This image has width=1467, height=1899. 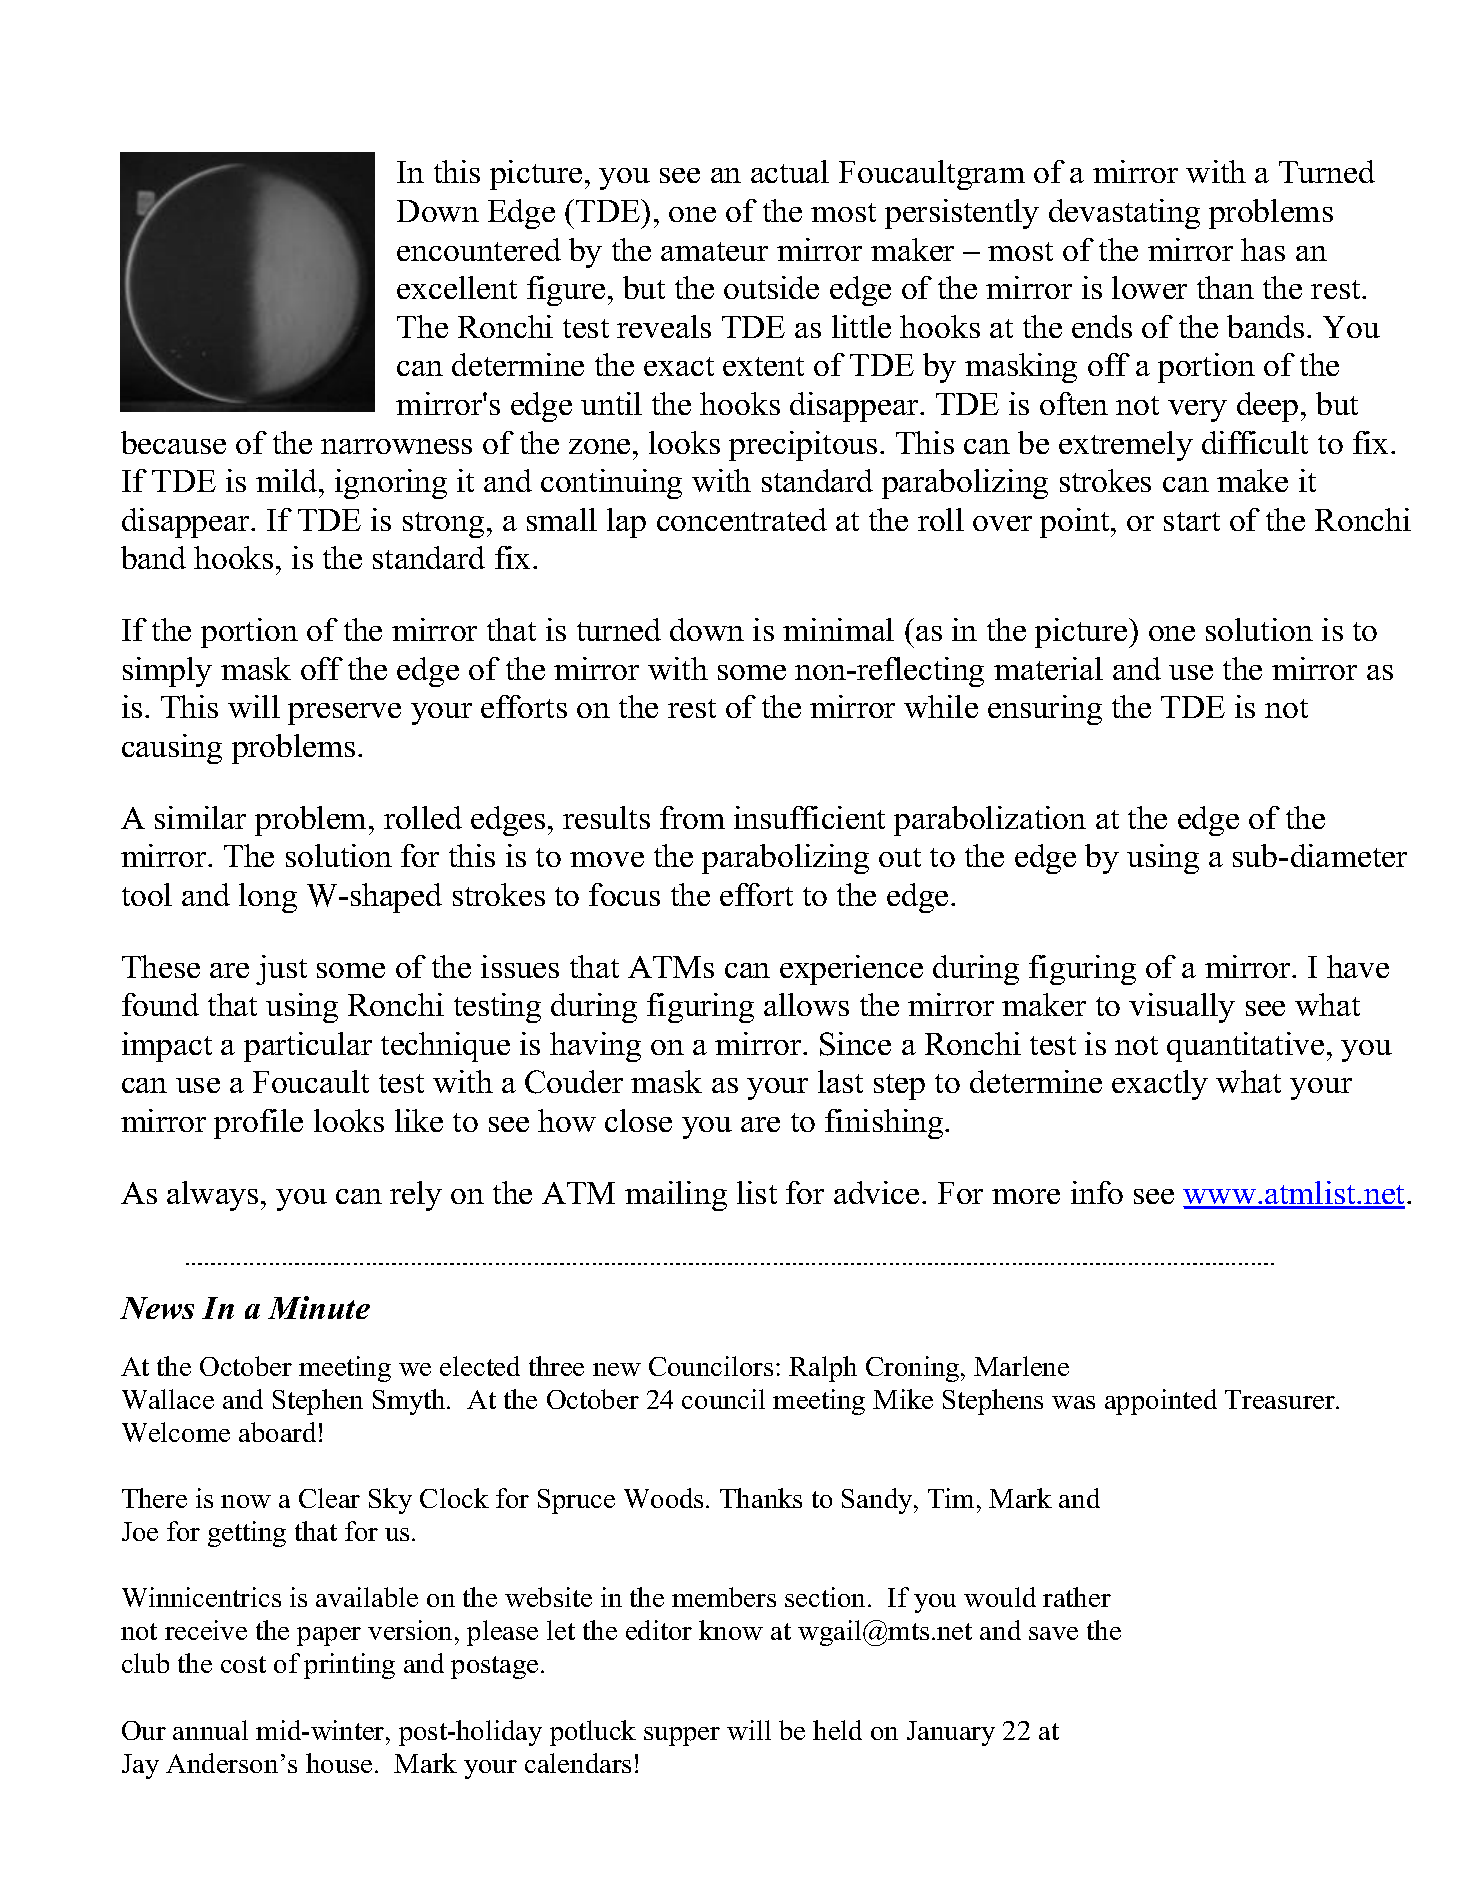 I want to click on annual, so click(x=210, y=1730).
